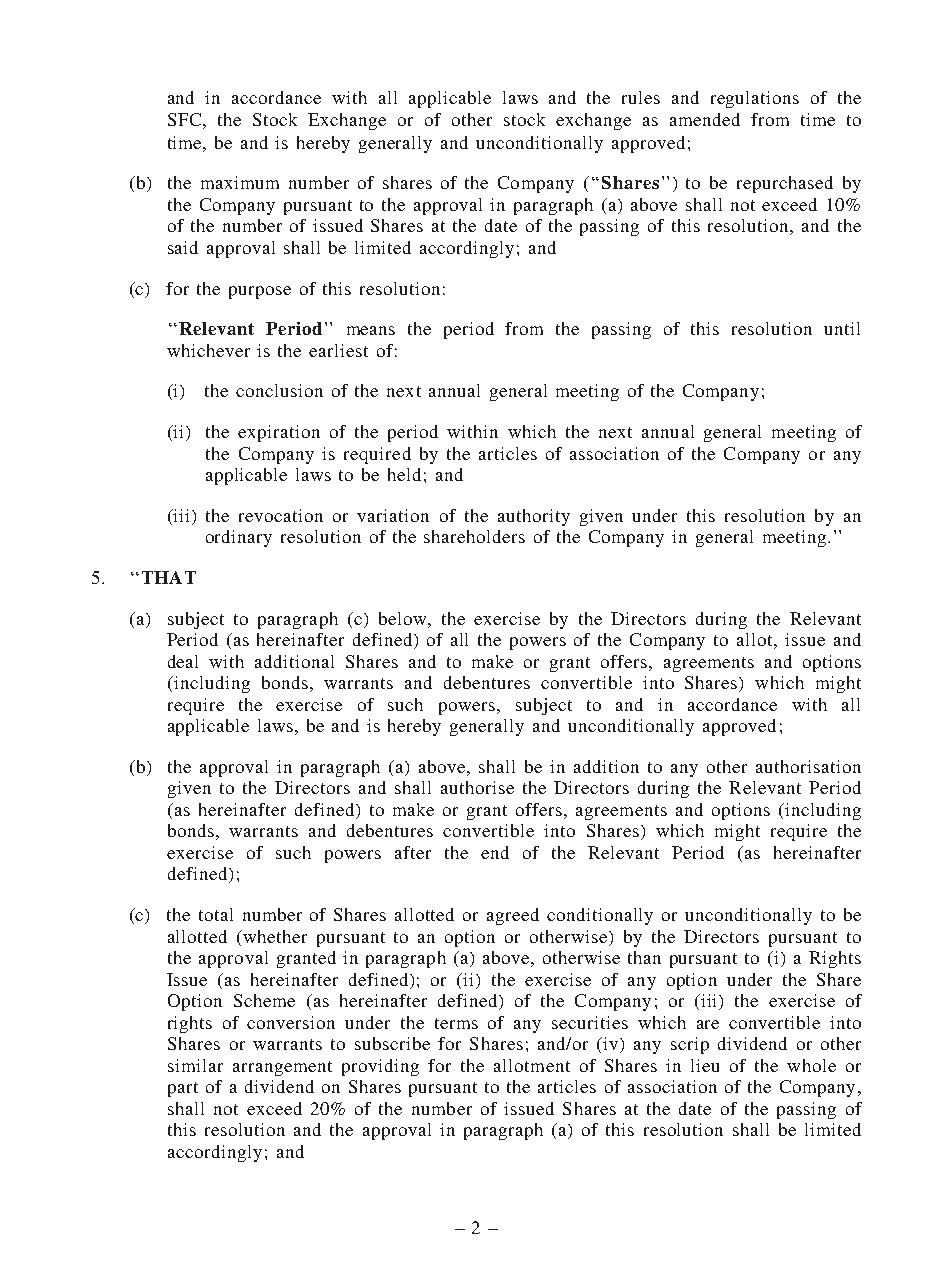  Describe the element at coordinates (755, 99) in the screenshot. I see `regulations` at that location.
